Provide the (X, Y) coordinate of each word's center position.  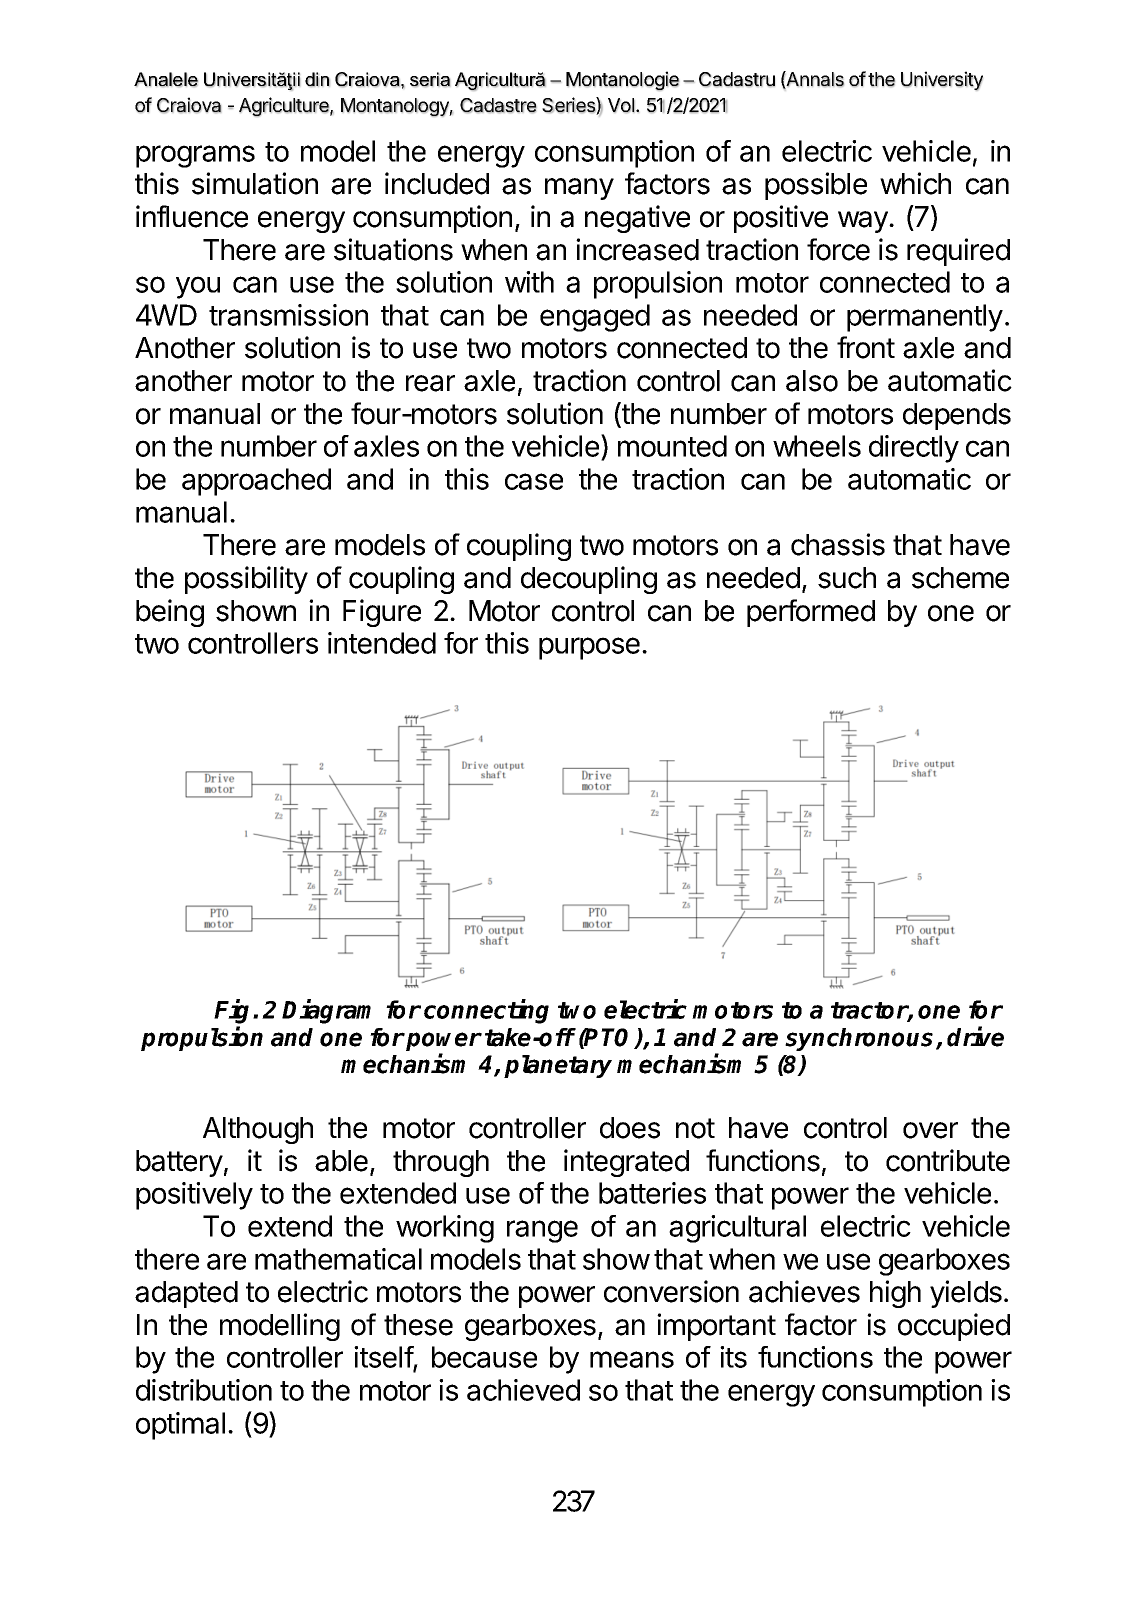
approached (256, 482)
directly (914, 449)
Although (258, 1130)
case (534, 481)
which (915, 183)
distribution (204, 1390)
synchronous (861, 1039)
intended (382, 643)
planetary (558, 1066)
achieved (523, 1390)
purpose (589, 648)
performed (811, 613)
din (317, 79)
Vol (621, 105)
